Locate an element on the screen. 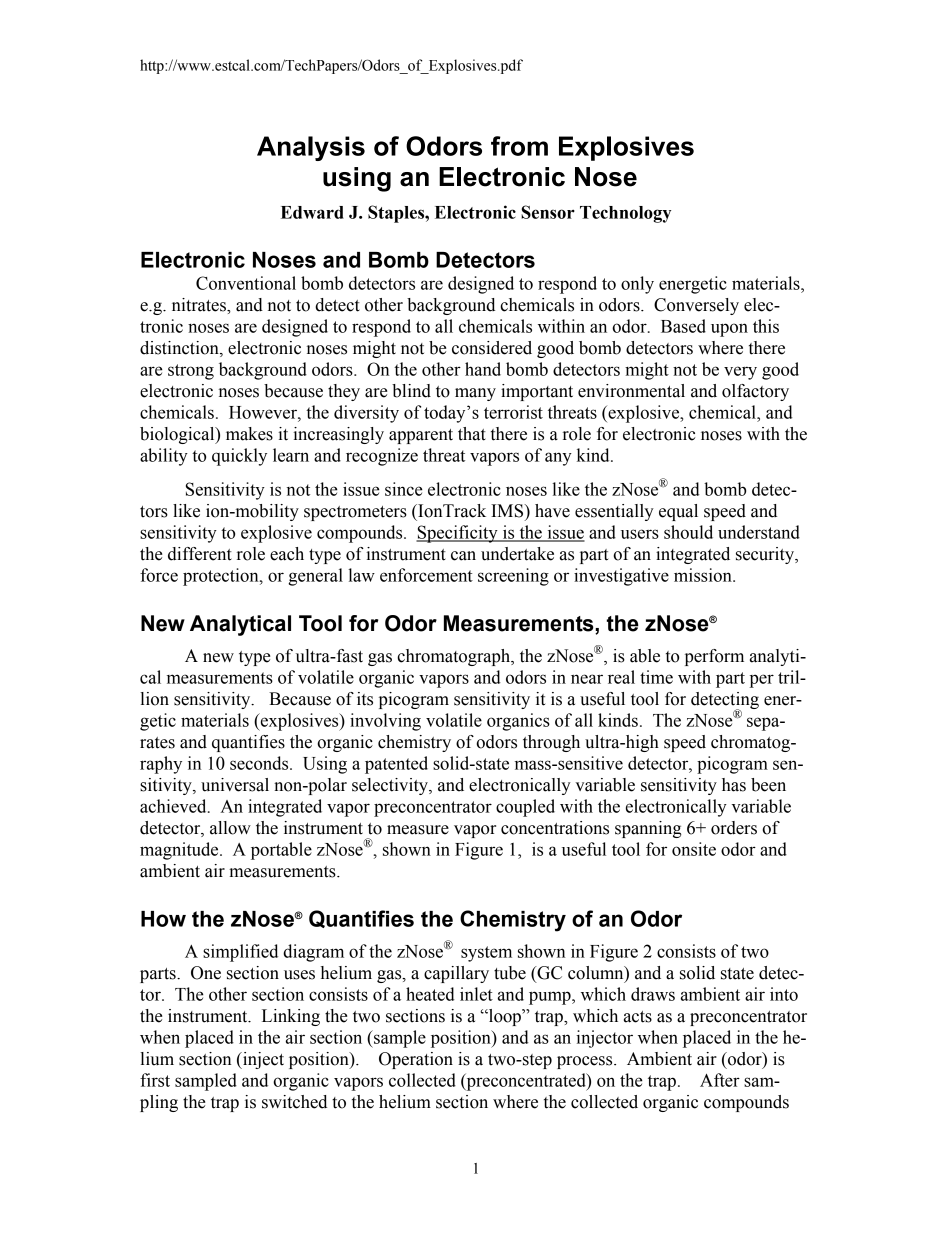 This screenshot has width=952, height=1233. switched is located at coordinates (294, 1102).
